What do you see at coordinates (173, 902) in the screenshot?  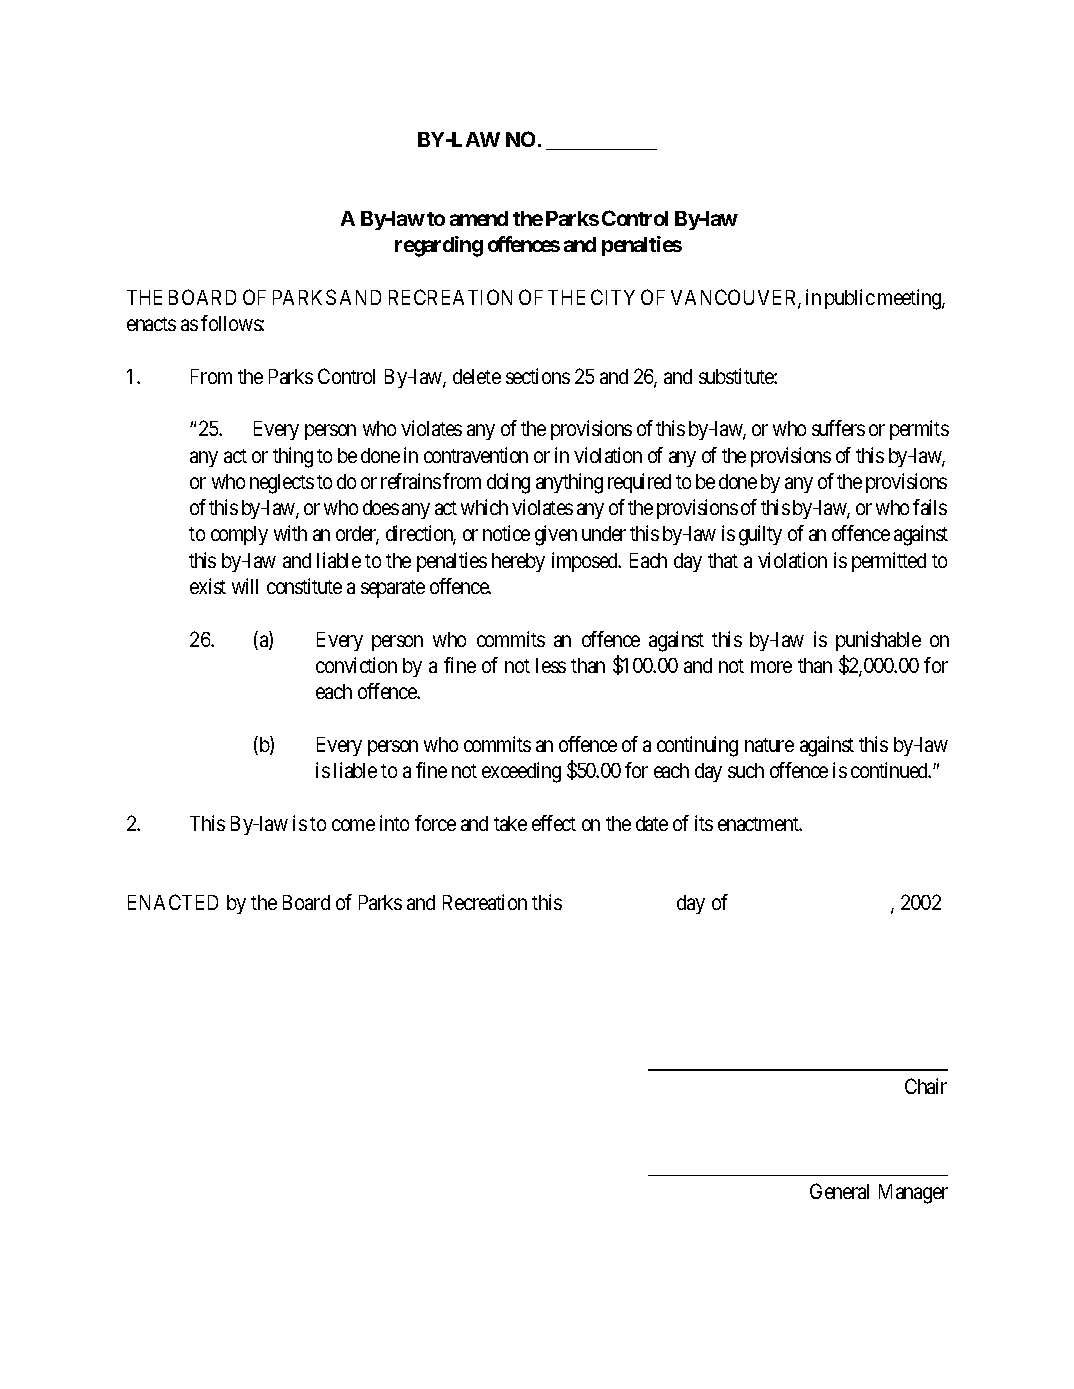 I see `ENACTED` at bounding box center [173, 902].
